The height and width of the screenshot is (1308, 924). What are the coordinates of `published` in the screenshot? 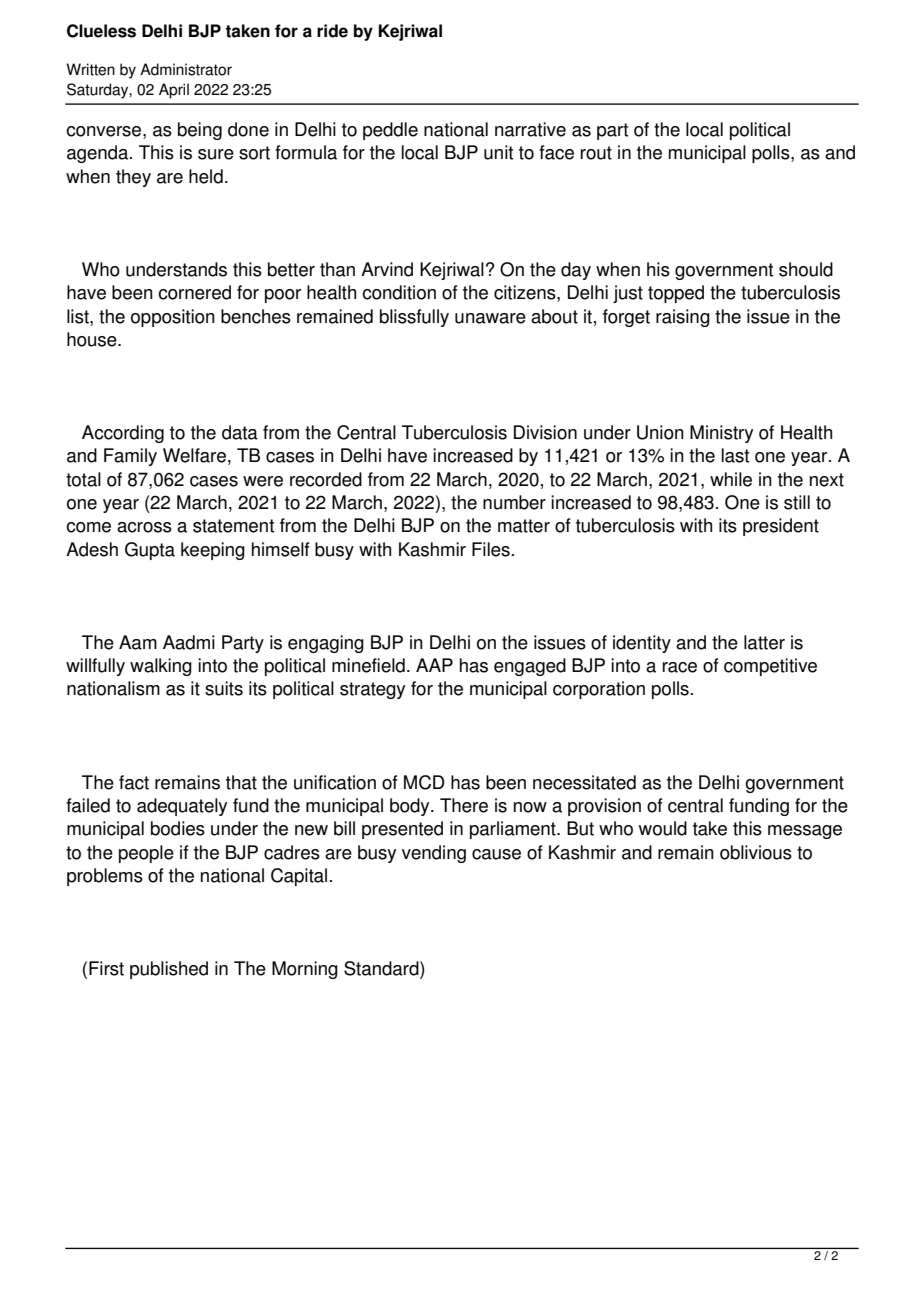 It's located at (169, 970).
